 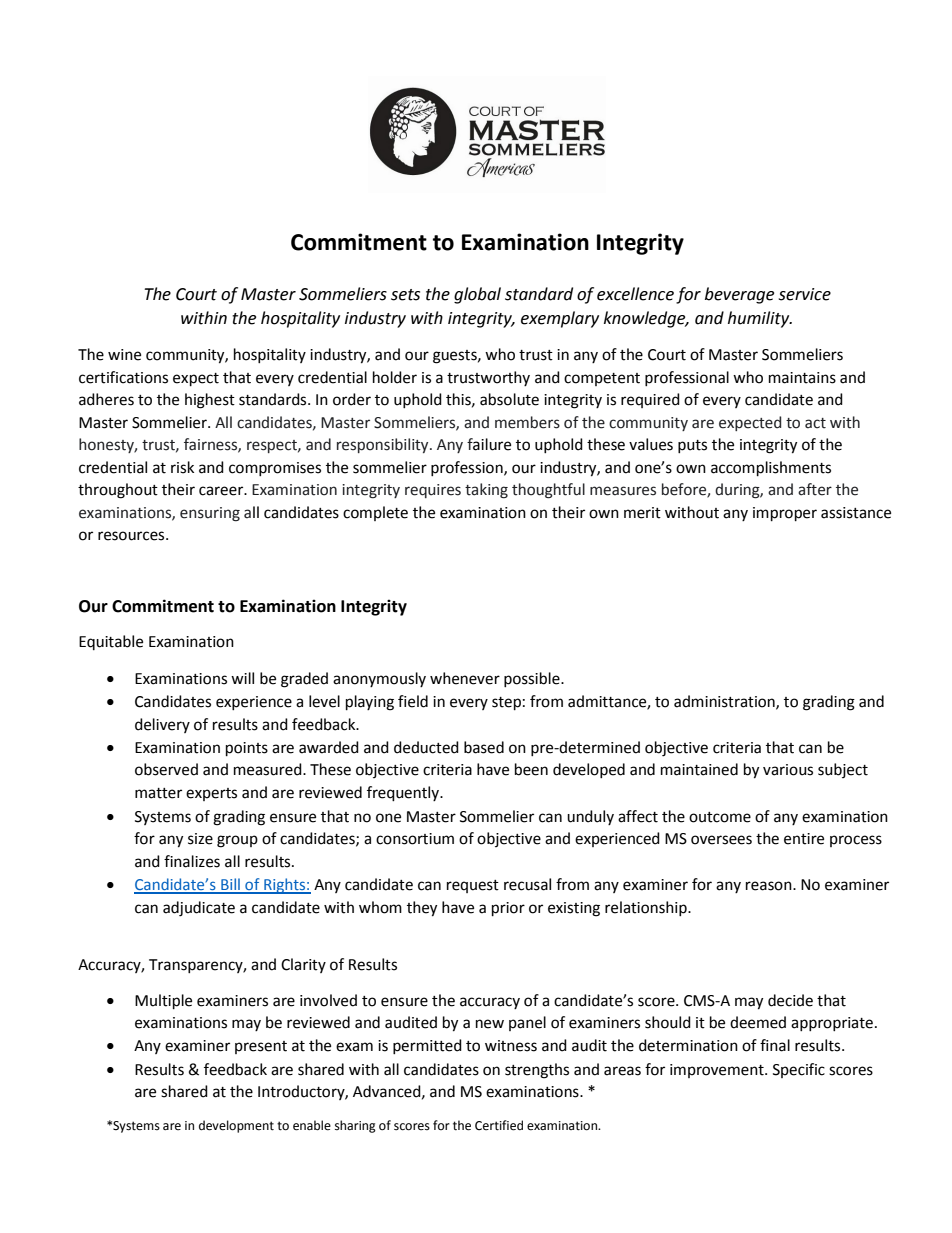 What do you see at coordinates (506, 704) in the screenshot?
I see `step` at bounding box center [506, 704].
